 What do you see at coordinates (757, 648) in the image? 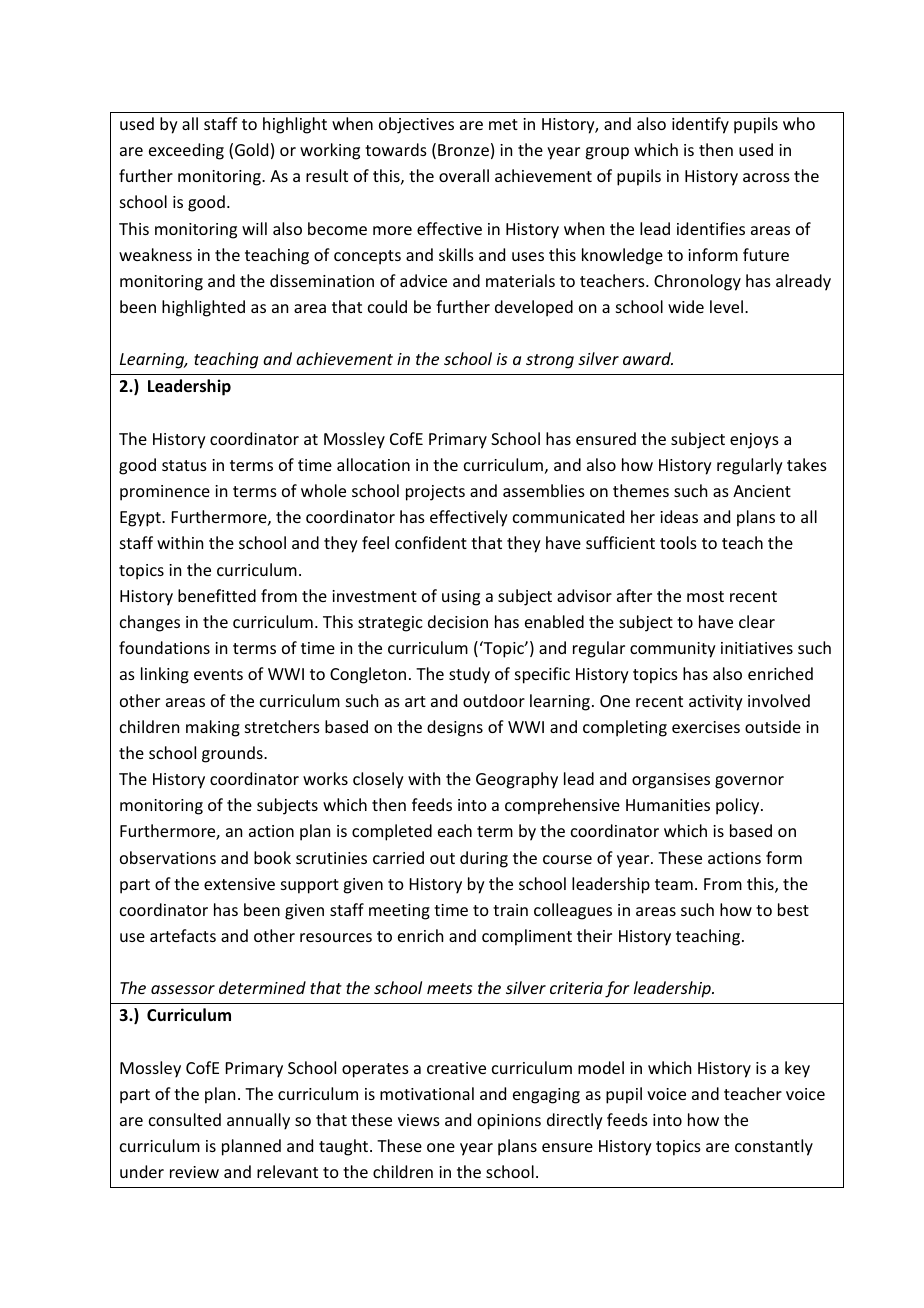
I see `initiatives` at bounding box center [757, 648].
